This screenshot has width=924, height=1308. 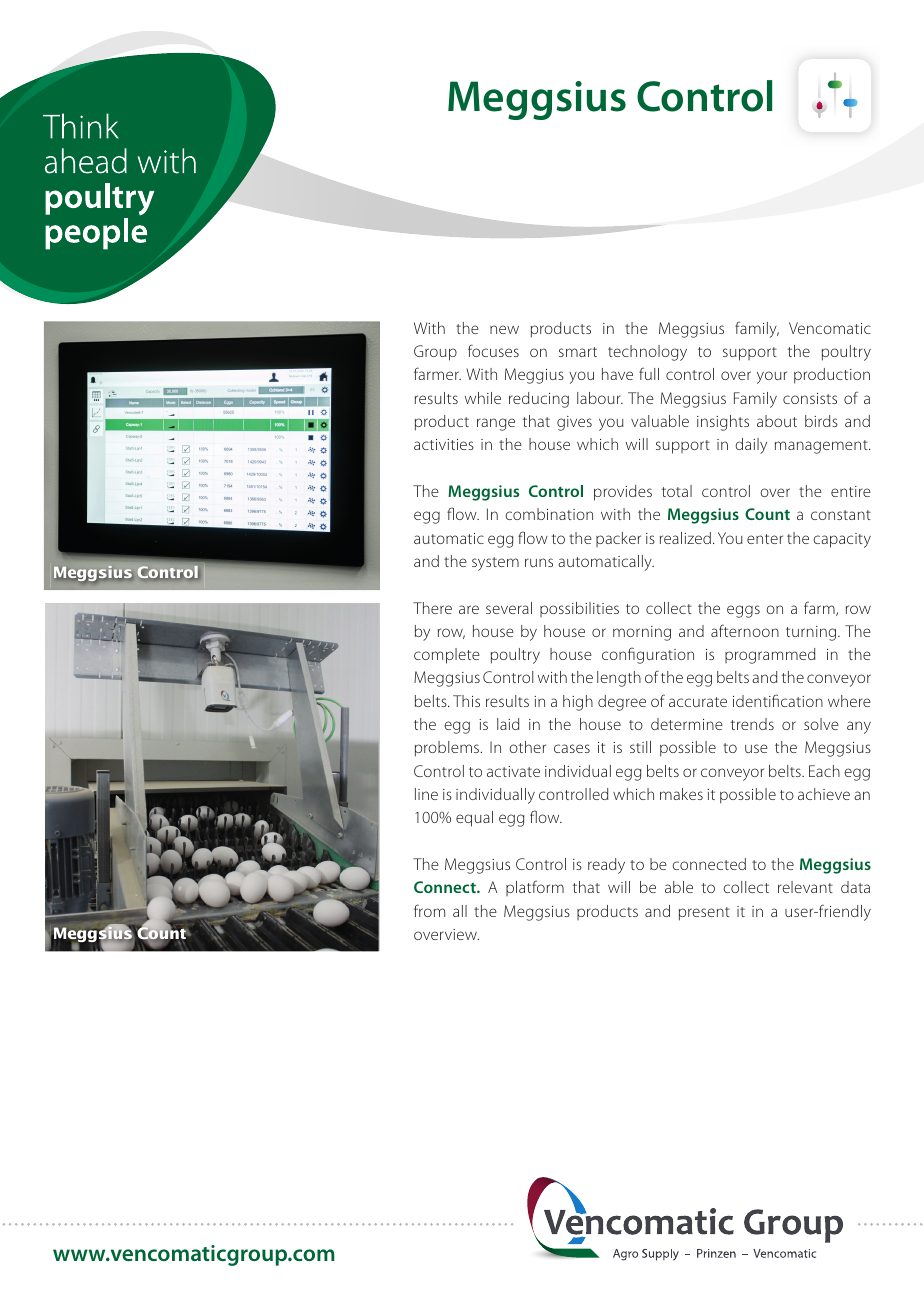 I want to click on your, so click(x=772, y=377).
